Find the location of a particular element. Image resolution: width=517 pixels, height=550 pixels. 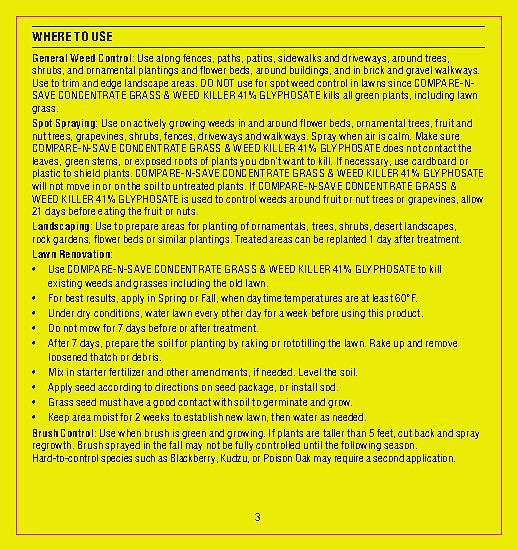

species is located at coordinates (116, 459).
